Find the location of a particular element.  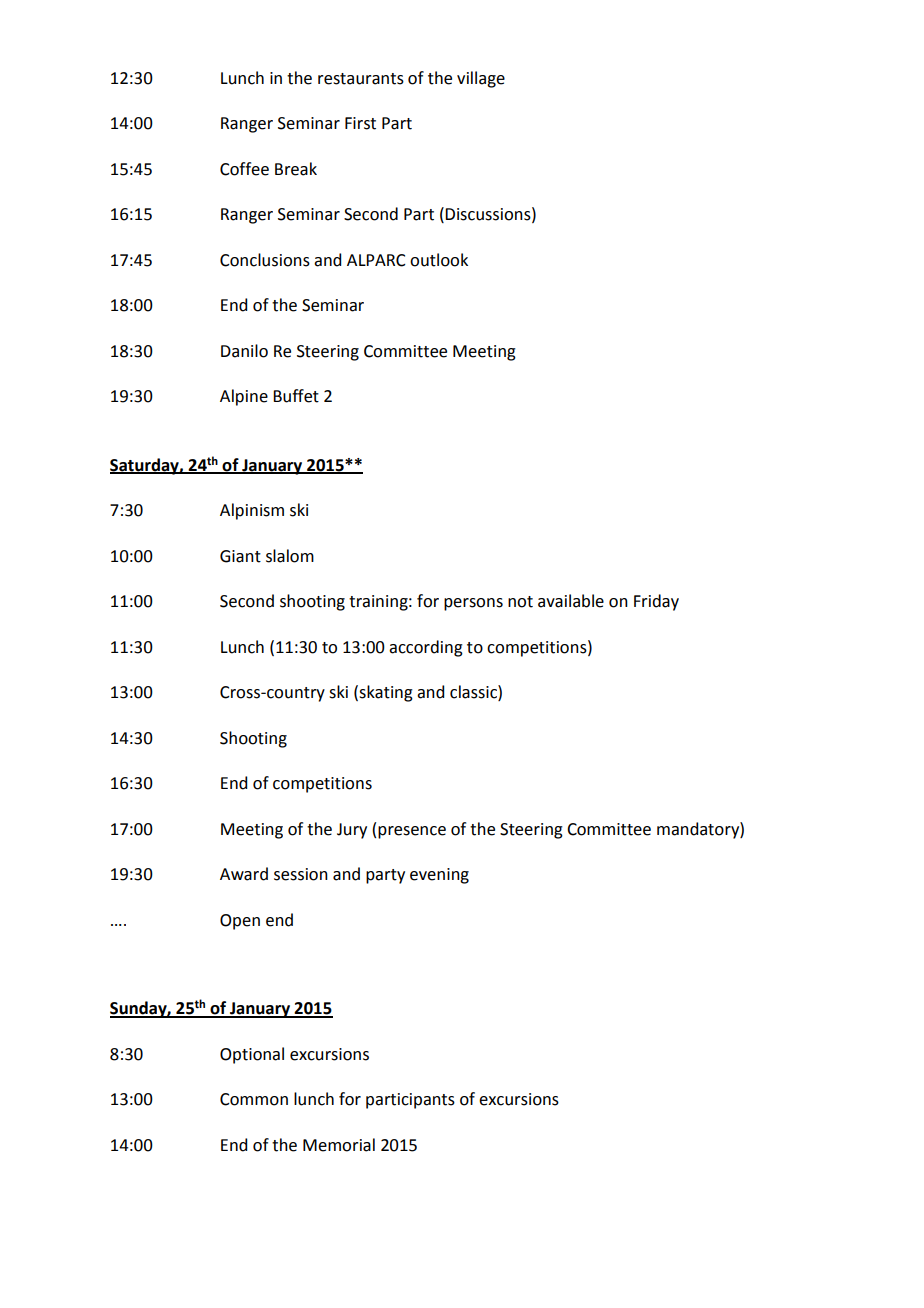

village is located at coordinates (481, 79).
